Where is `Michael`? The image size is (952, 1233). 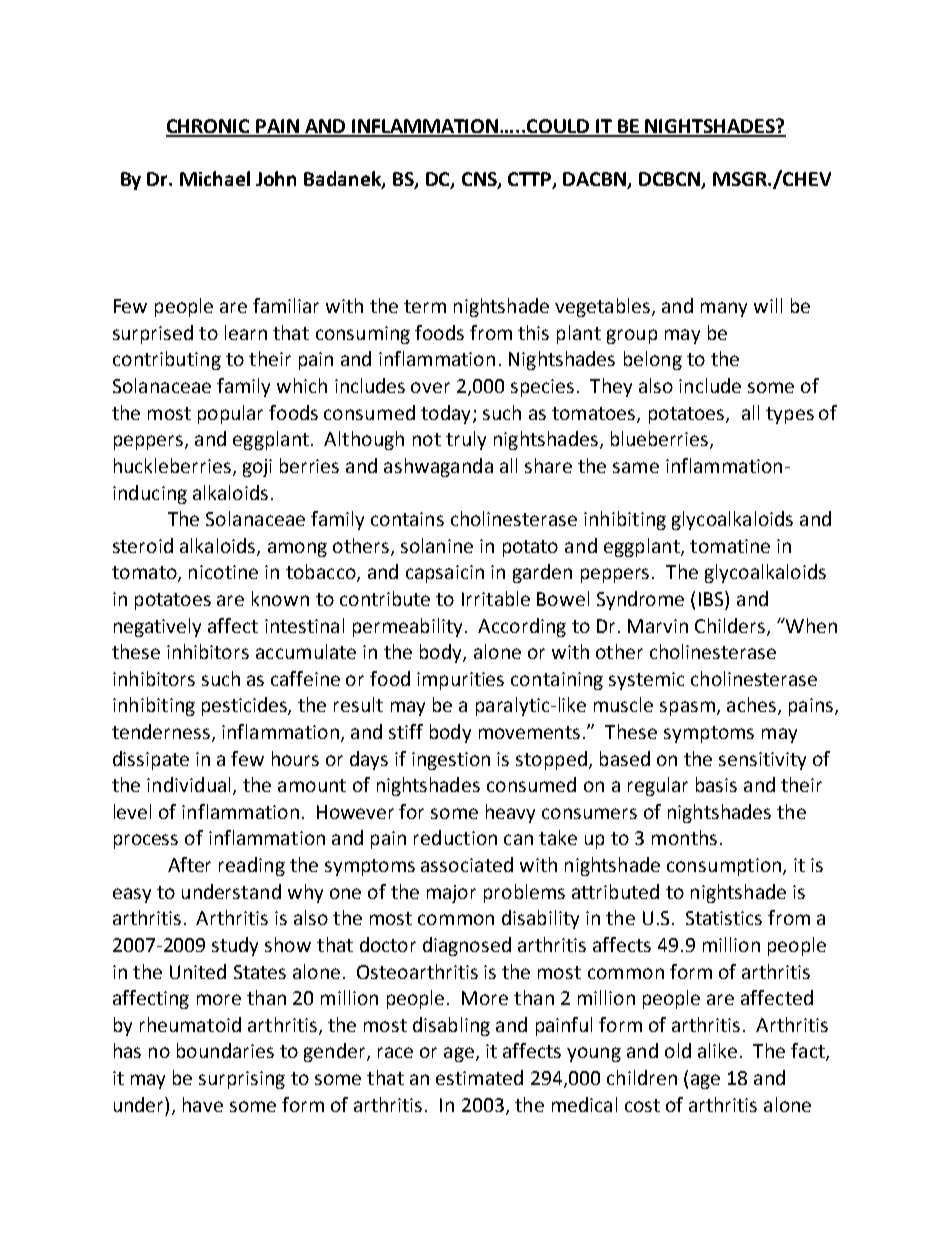 Michael is located at coordinates (215, 178).
